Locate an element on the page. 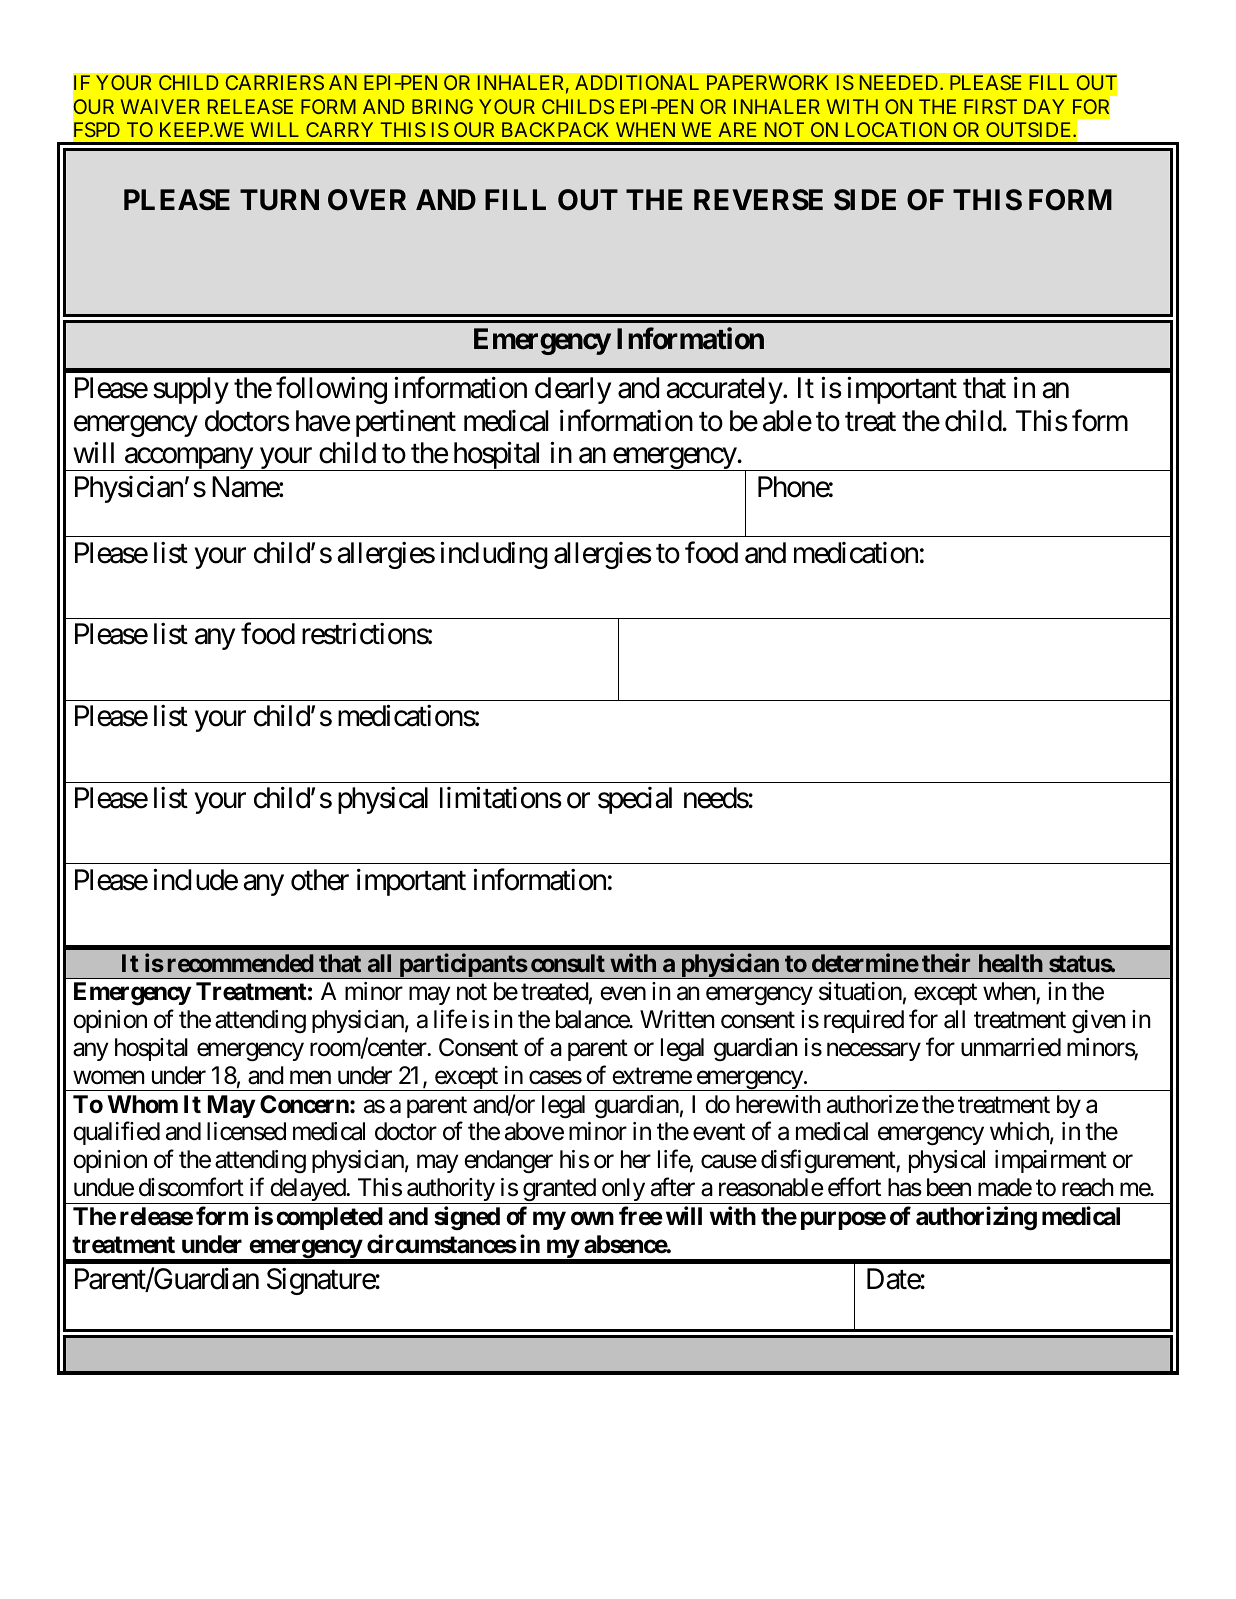 The width and height of the image is (1236, 1599). BACKPACK is located at coordinates (555, 129).
